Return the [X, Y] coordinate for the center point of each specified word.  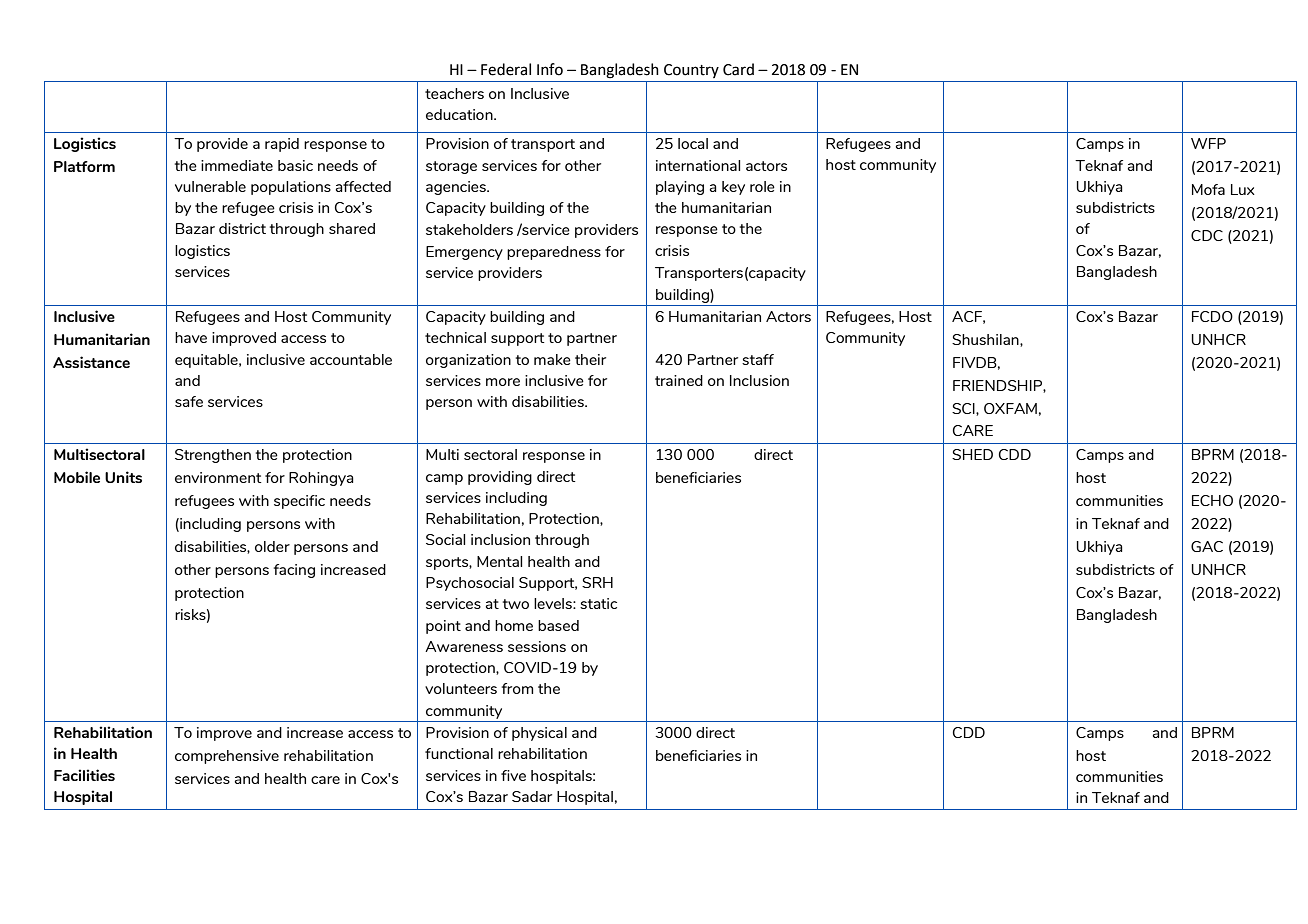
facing [294, 571]
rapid [282, 145]
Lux [1243, 189]
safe [189, 401]
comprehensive [227, 757]
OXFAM [1010, 408]
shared [352, 228]
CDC [1207, 235]
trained [679, 380]
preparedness [554, 253]
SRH [597, 582]
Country [691, 71]
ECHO [1212, 500]
